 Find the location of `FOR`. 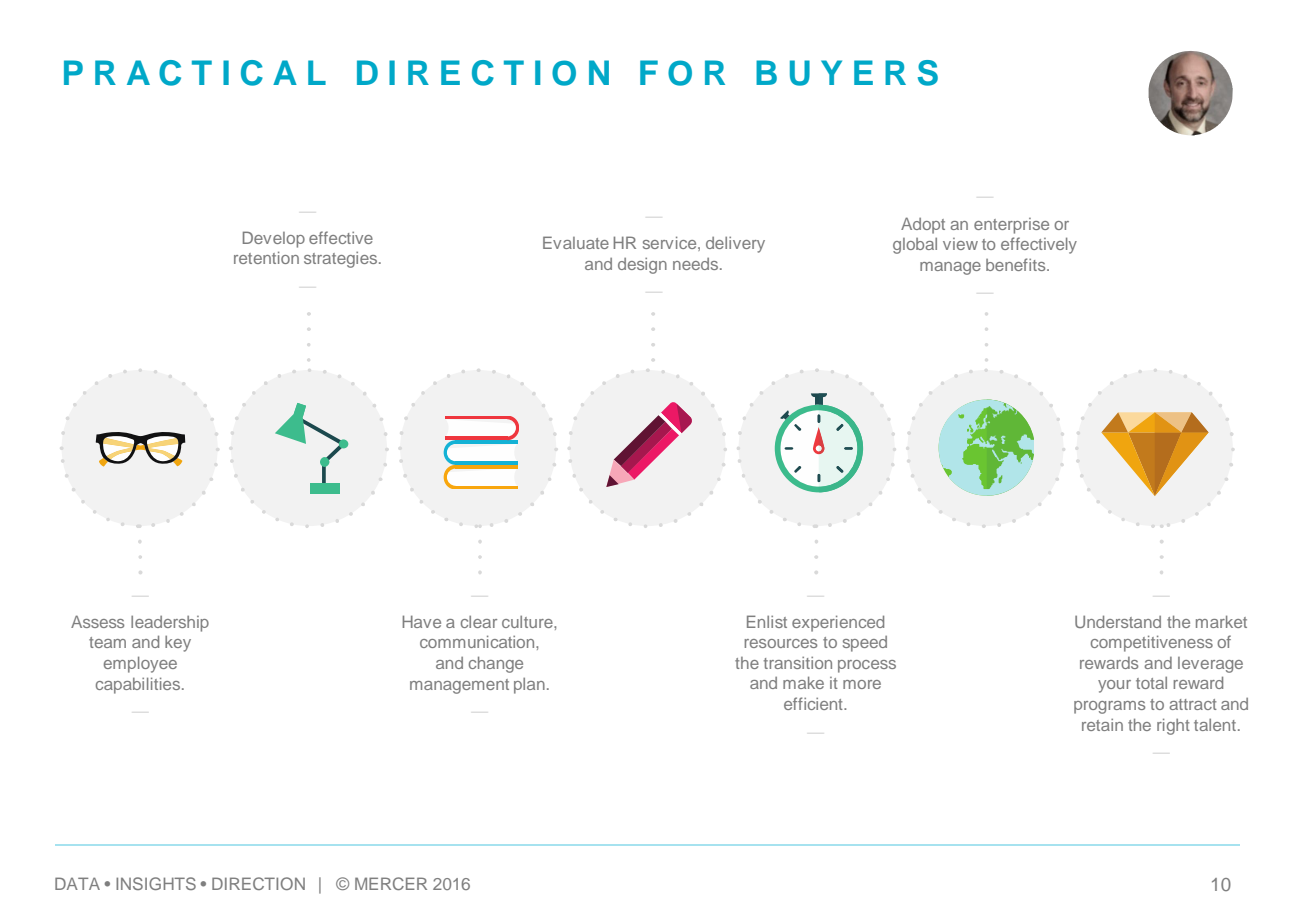

FOR is located at coordinates (682, 73).
